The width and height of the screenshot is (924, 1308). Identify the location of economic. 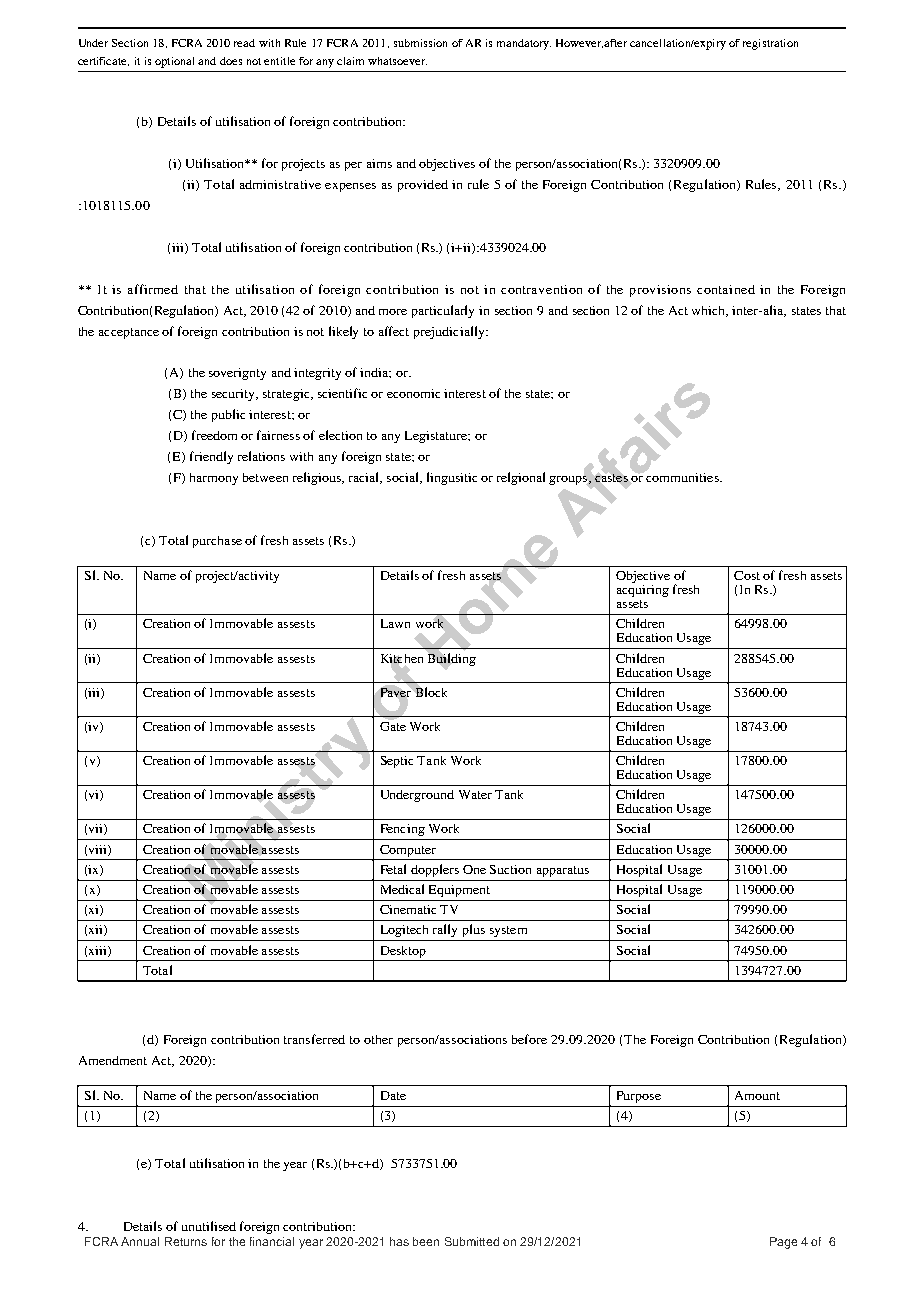
(413, 393).
